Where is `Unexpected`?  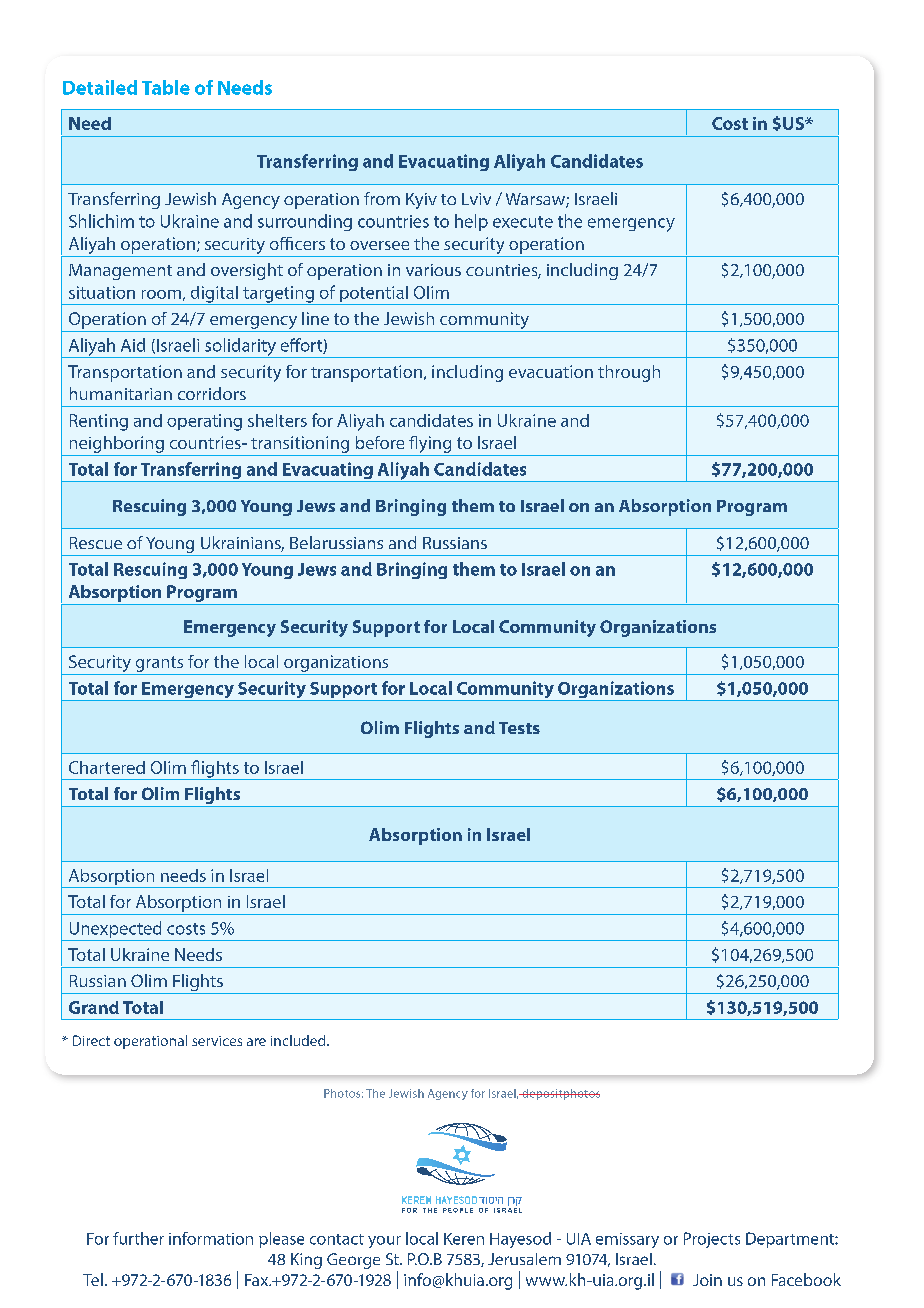 Unexpected is located at coordinates (115, 931).
